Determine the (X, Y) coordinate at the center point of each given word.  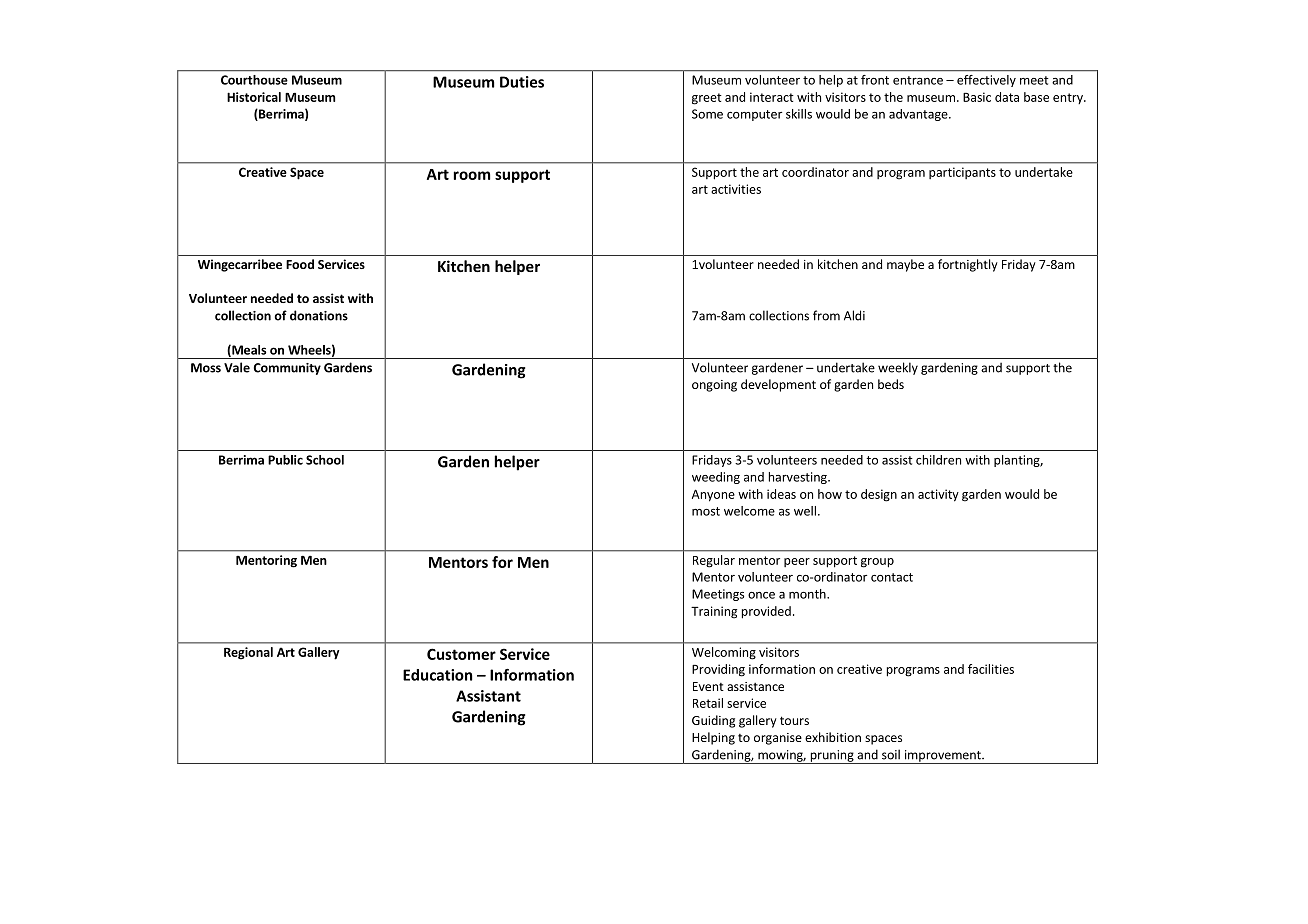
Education (437, 675)
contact (892, 577)
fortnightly (968, 265)
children (938, 460)
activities (736, 189)
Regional (248, 653)
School (325, 460)
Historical (254, 97)
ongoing (714, 386)
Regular (714, 561)
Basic (977, 97)
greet (707, 99)
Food (300, 264)
